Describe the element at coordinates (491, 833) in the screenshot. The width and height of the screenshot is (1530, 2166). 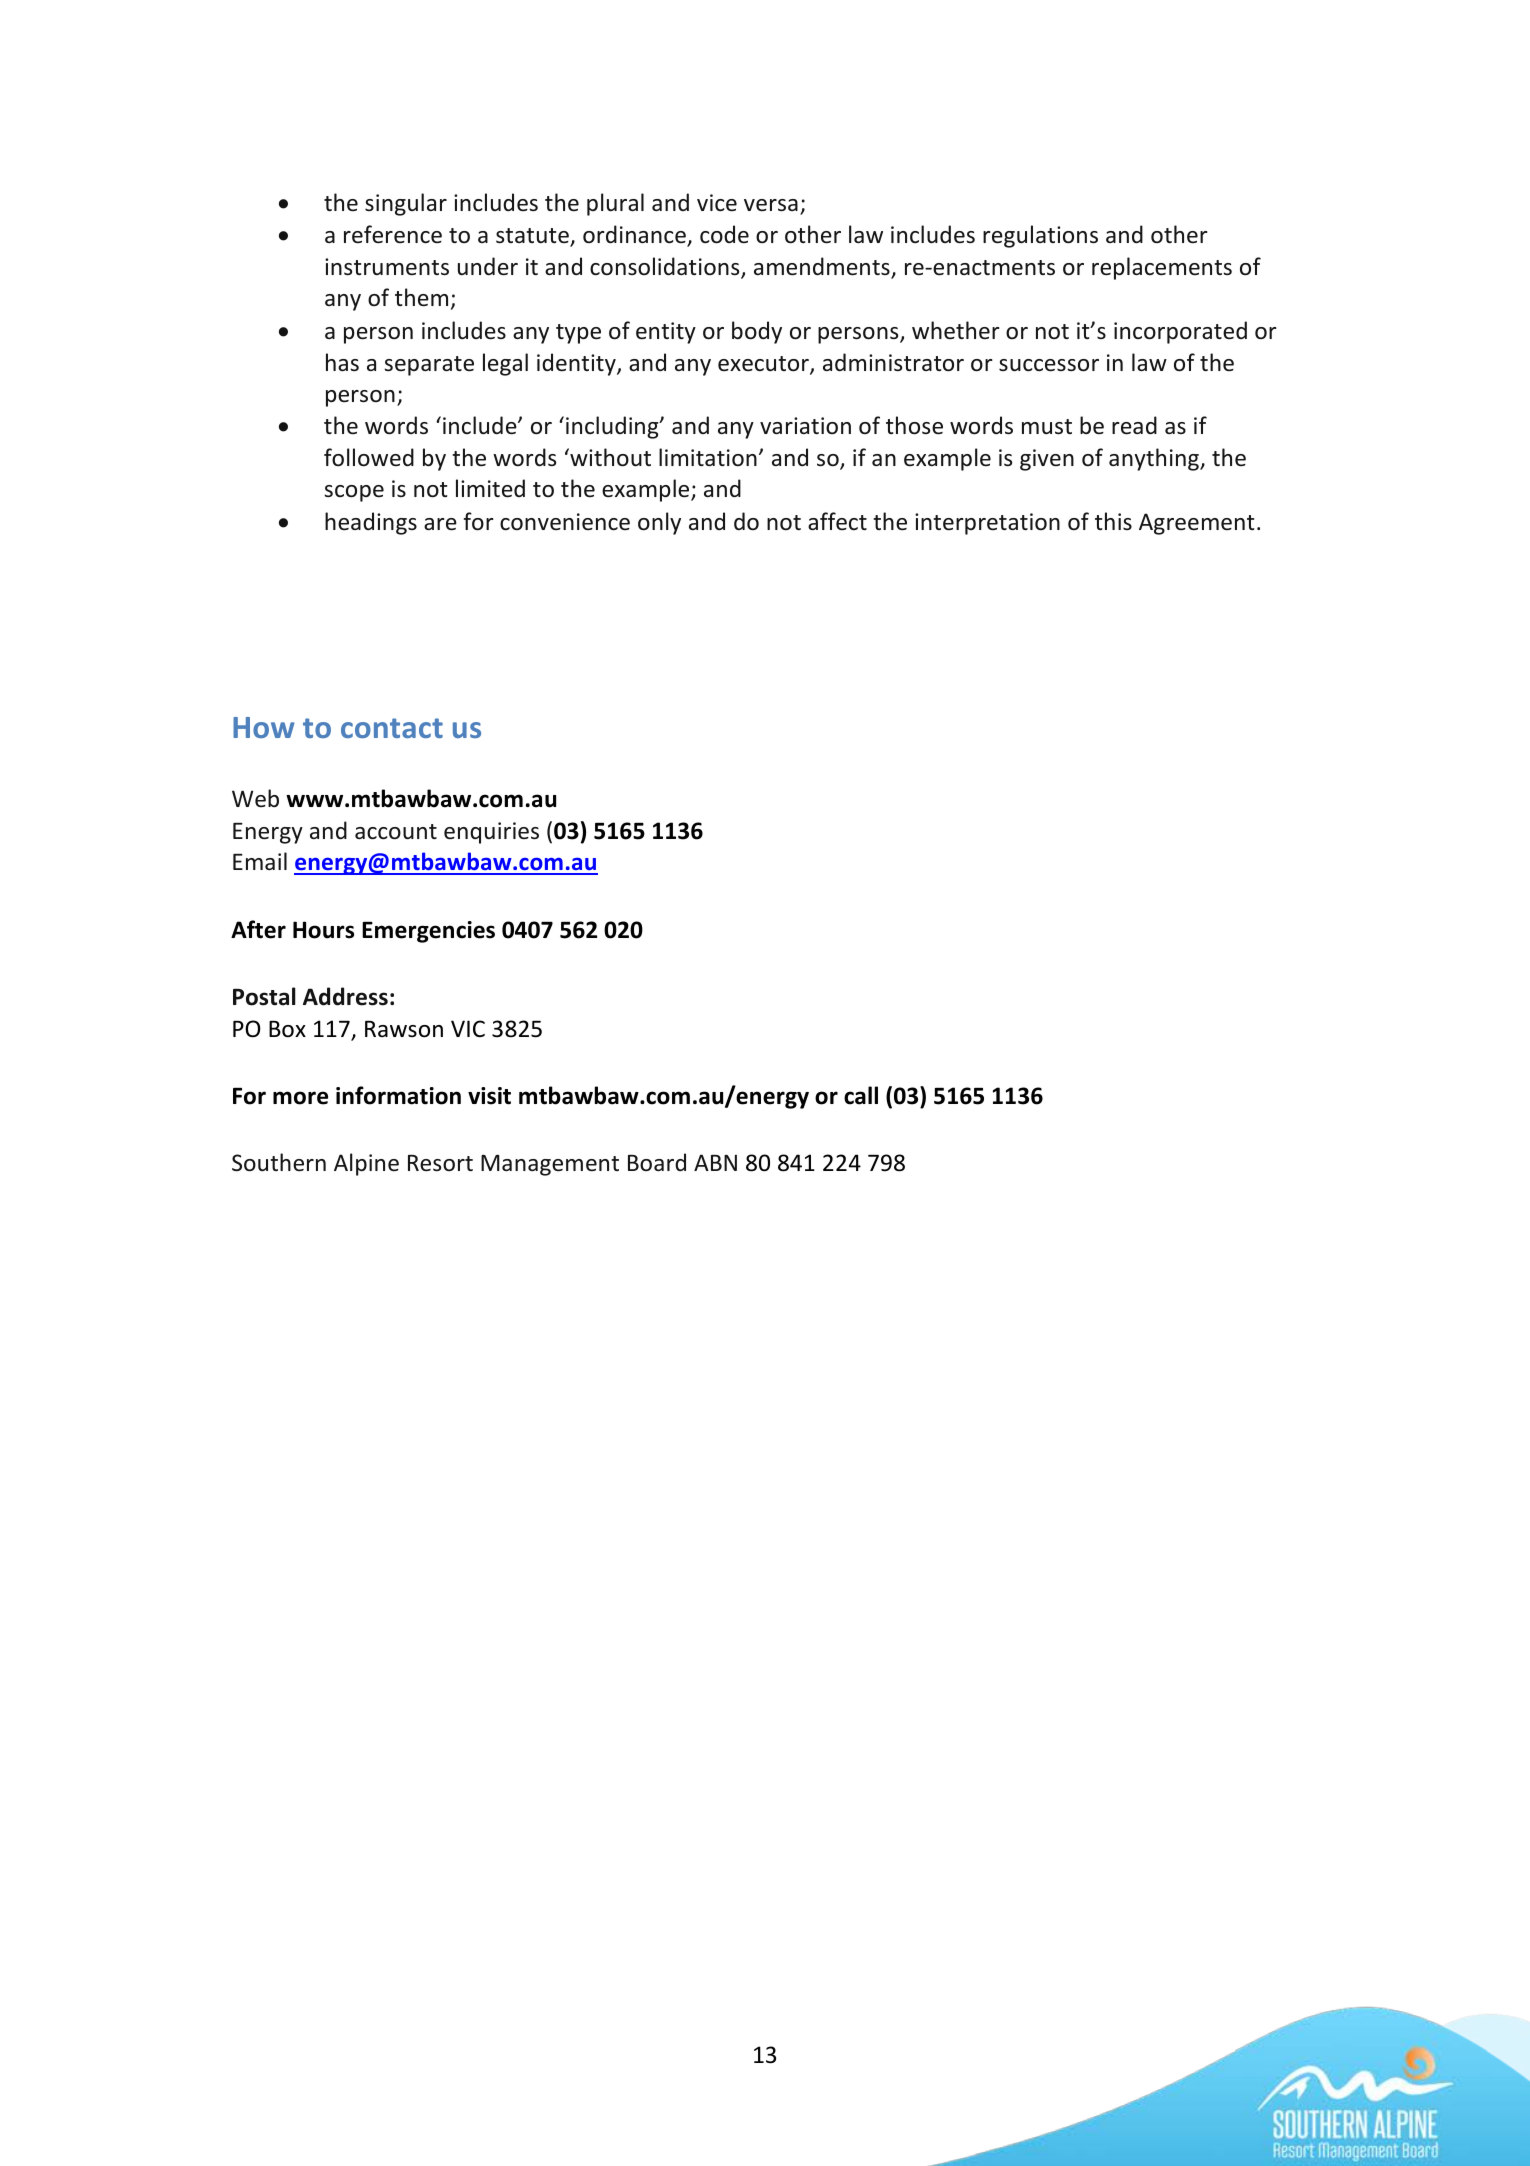
I see `enquiries` at that location.
